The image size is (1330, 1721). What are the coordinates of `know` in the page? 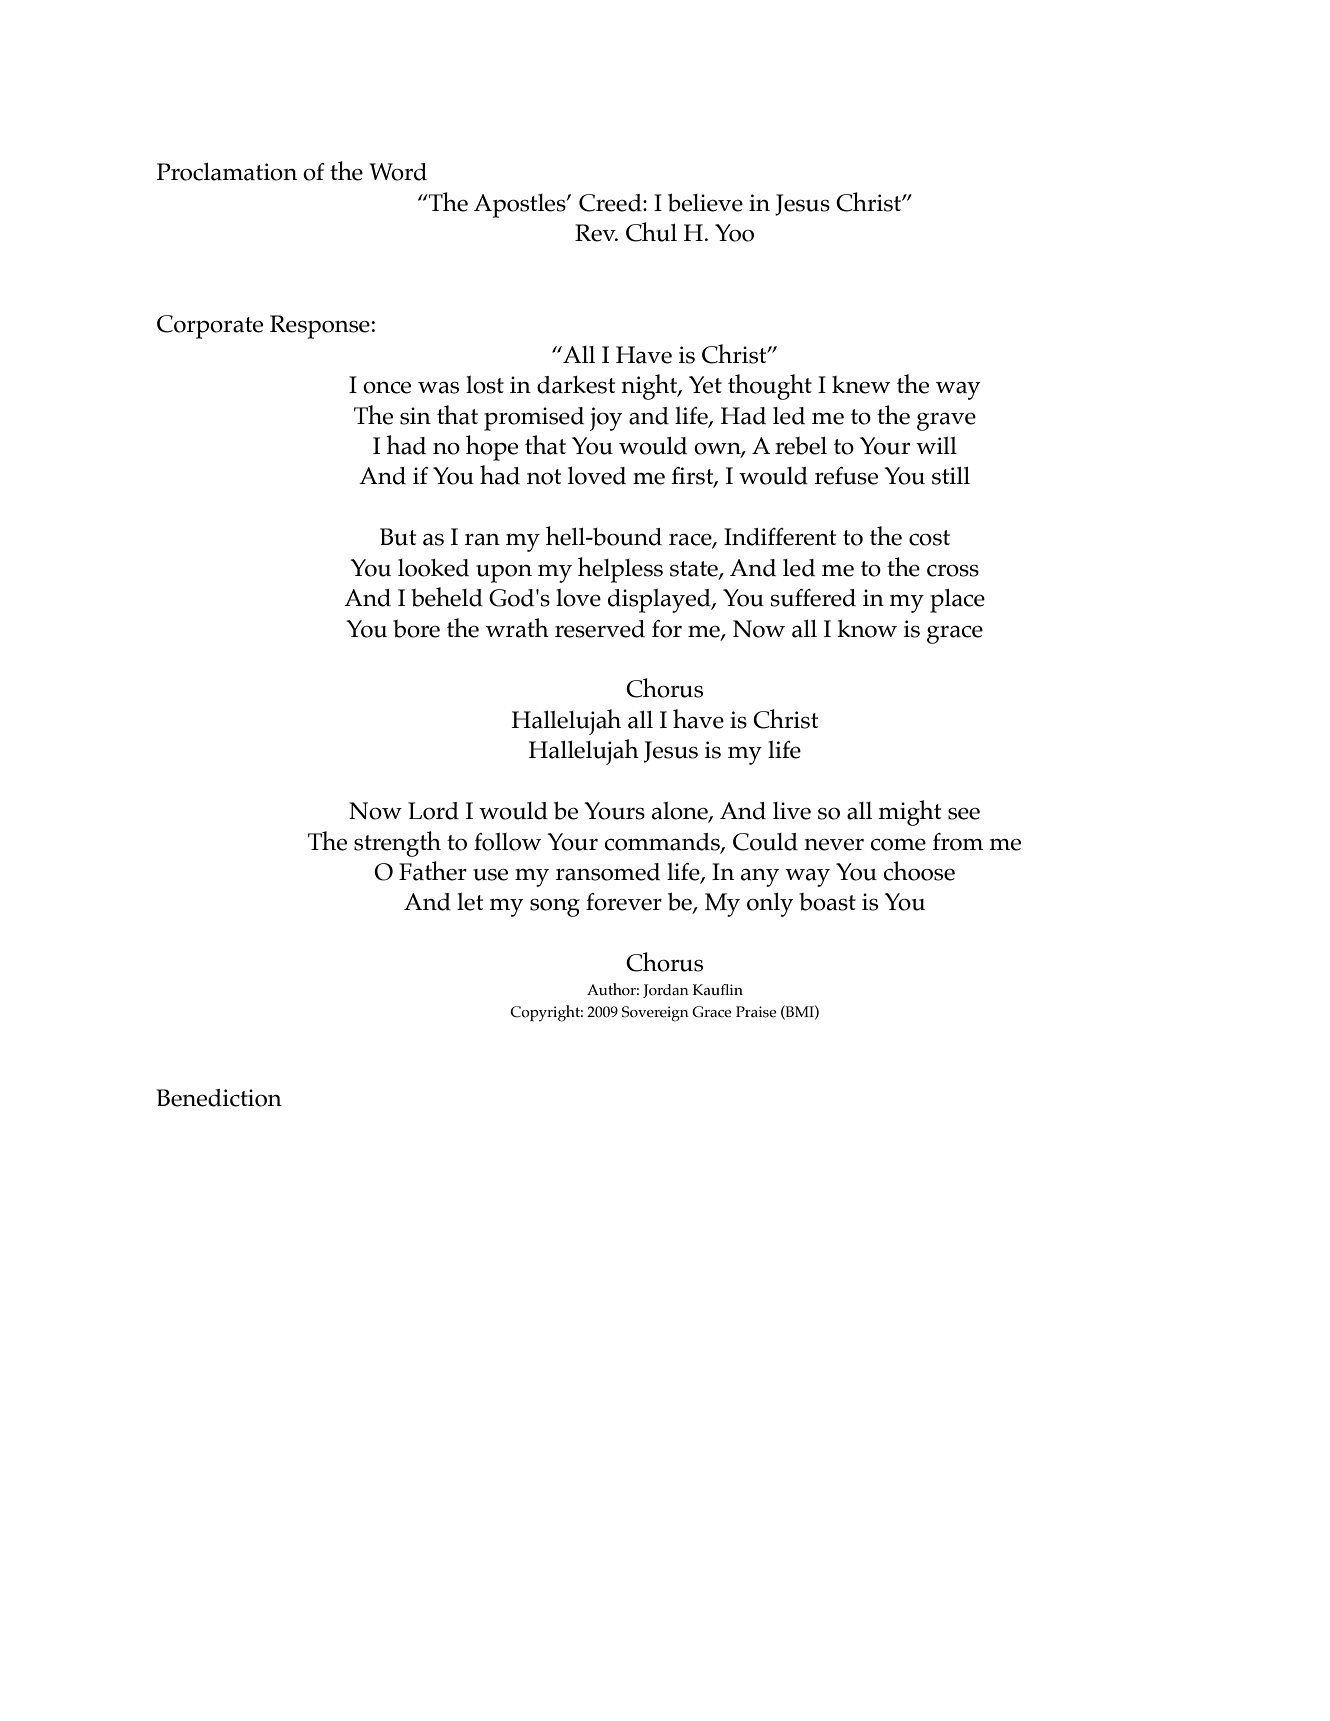 It's located at (867, 628).
